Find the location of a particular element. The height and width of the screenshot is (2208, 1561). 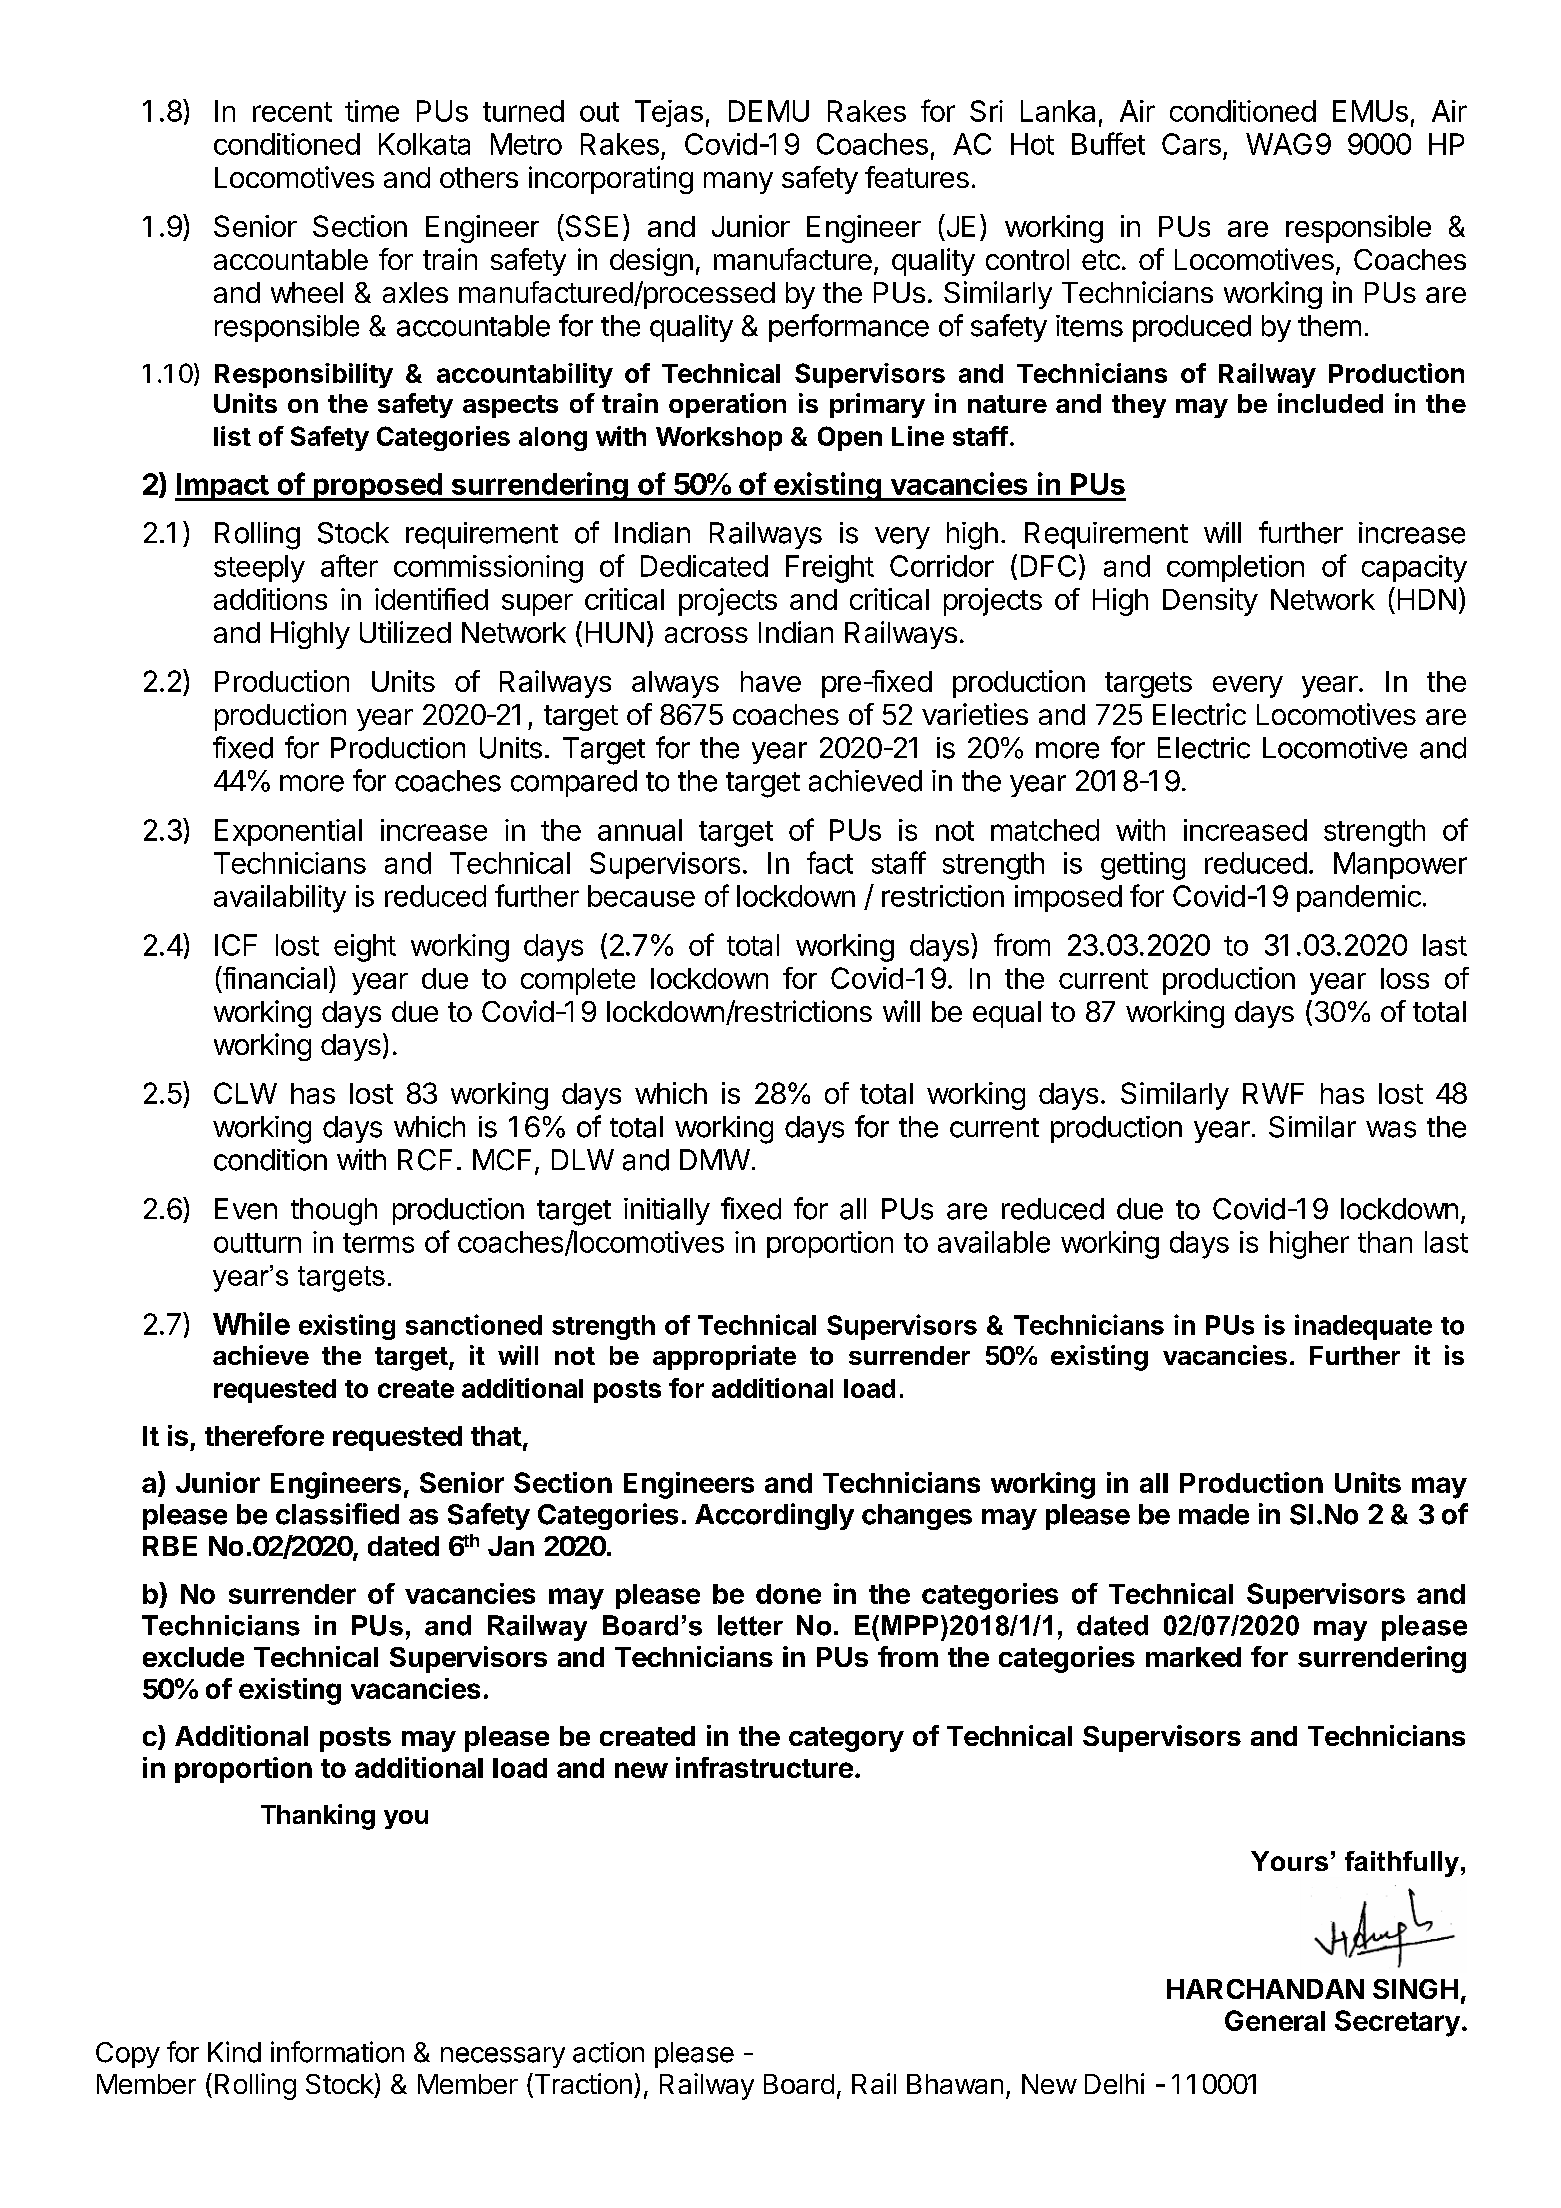

getting is located at coordinates (1143, 866).
